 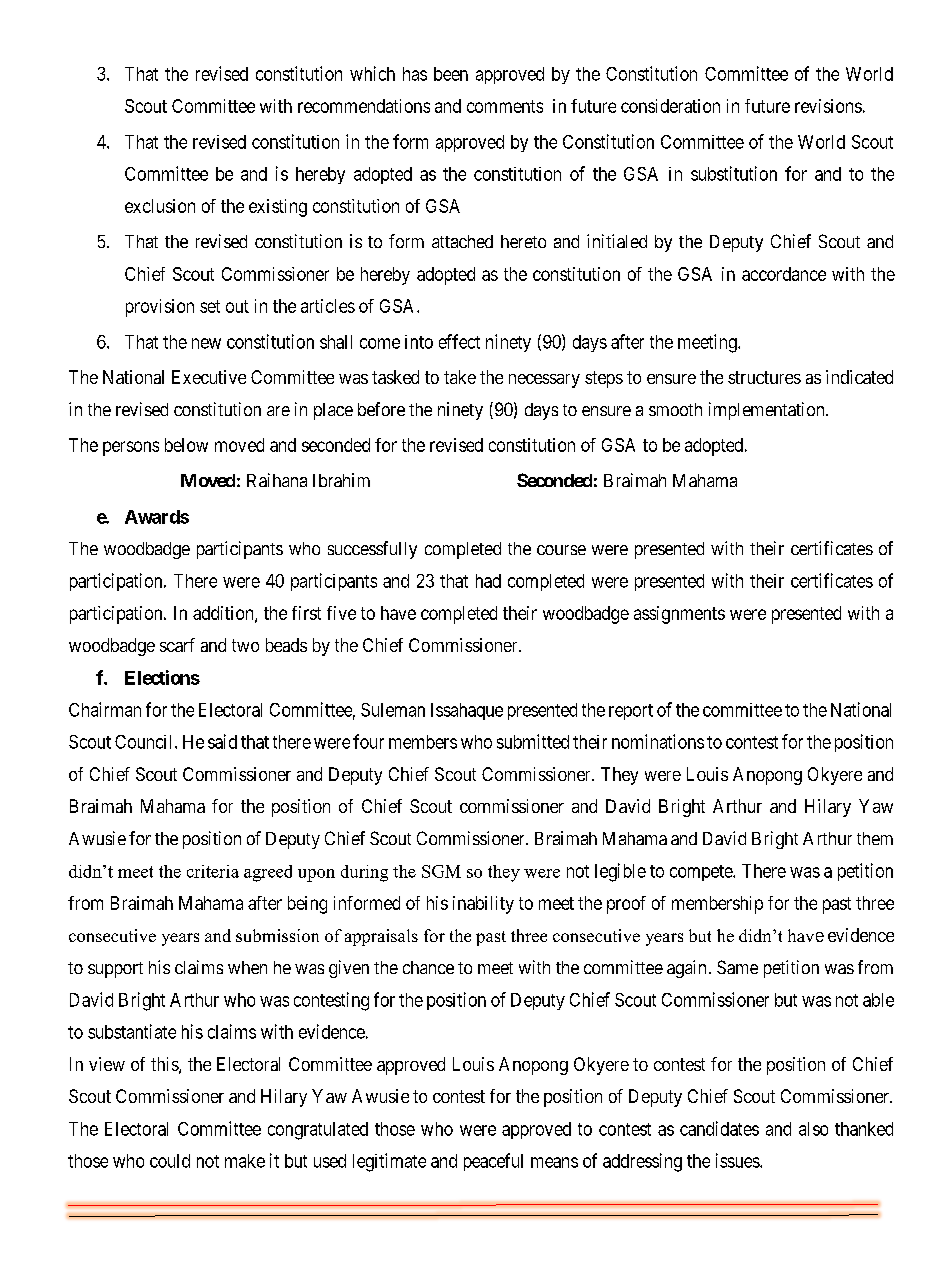 What do you see at coordinates (505, 106) in the screenshot?
I see `comments` at bounding box center [505, 106].
